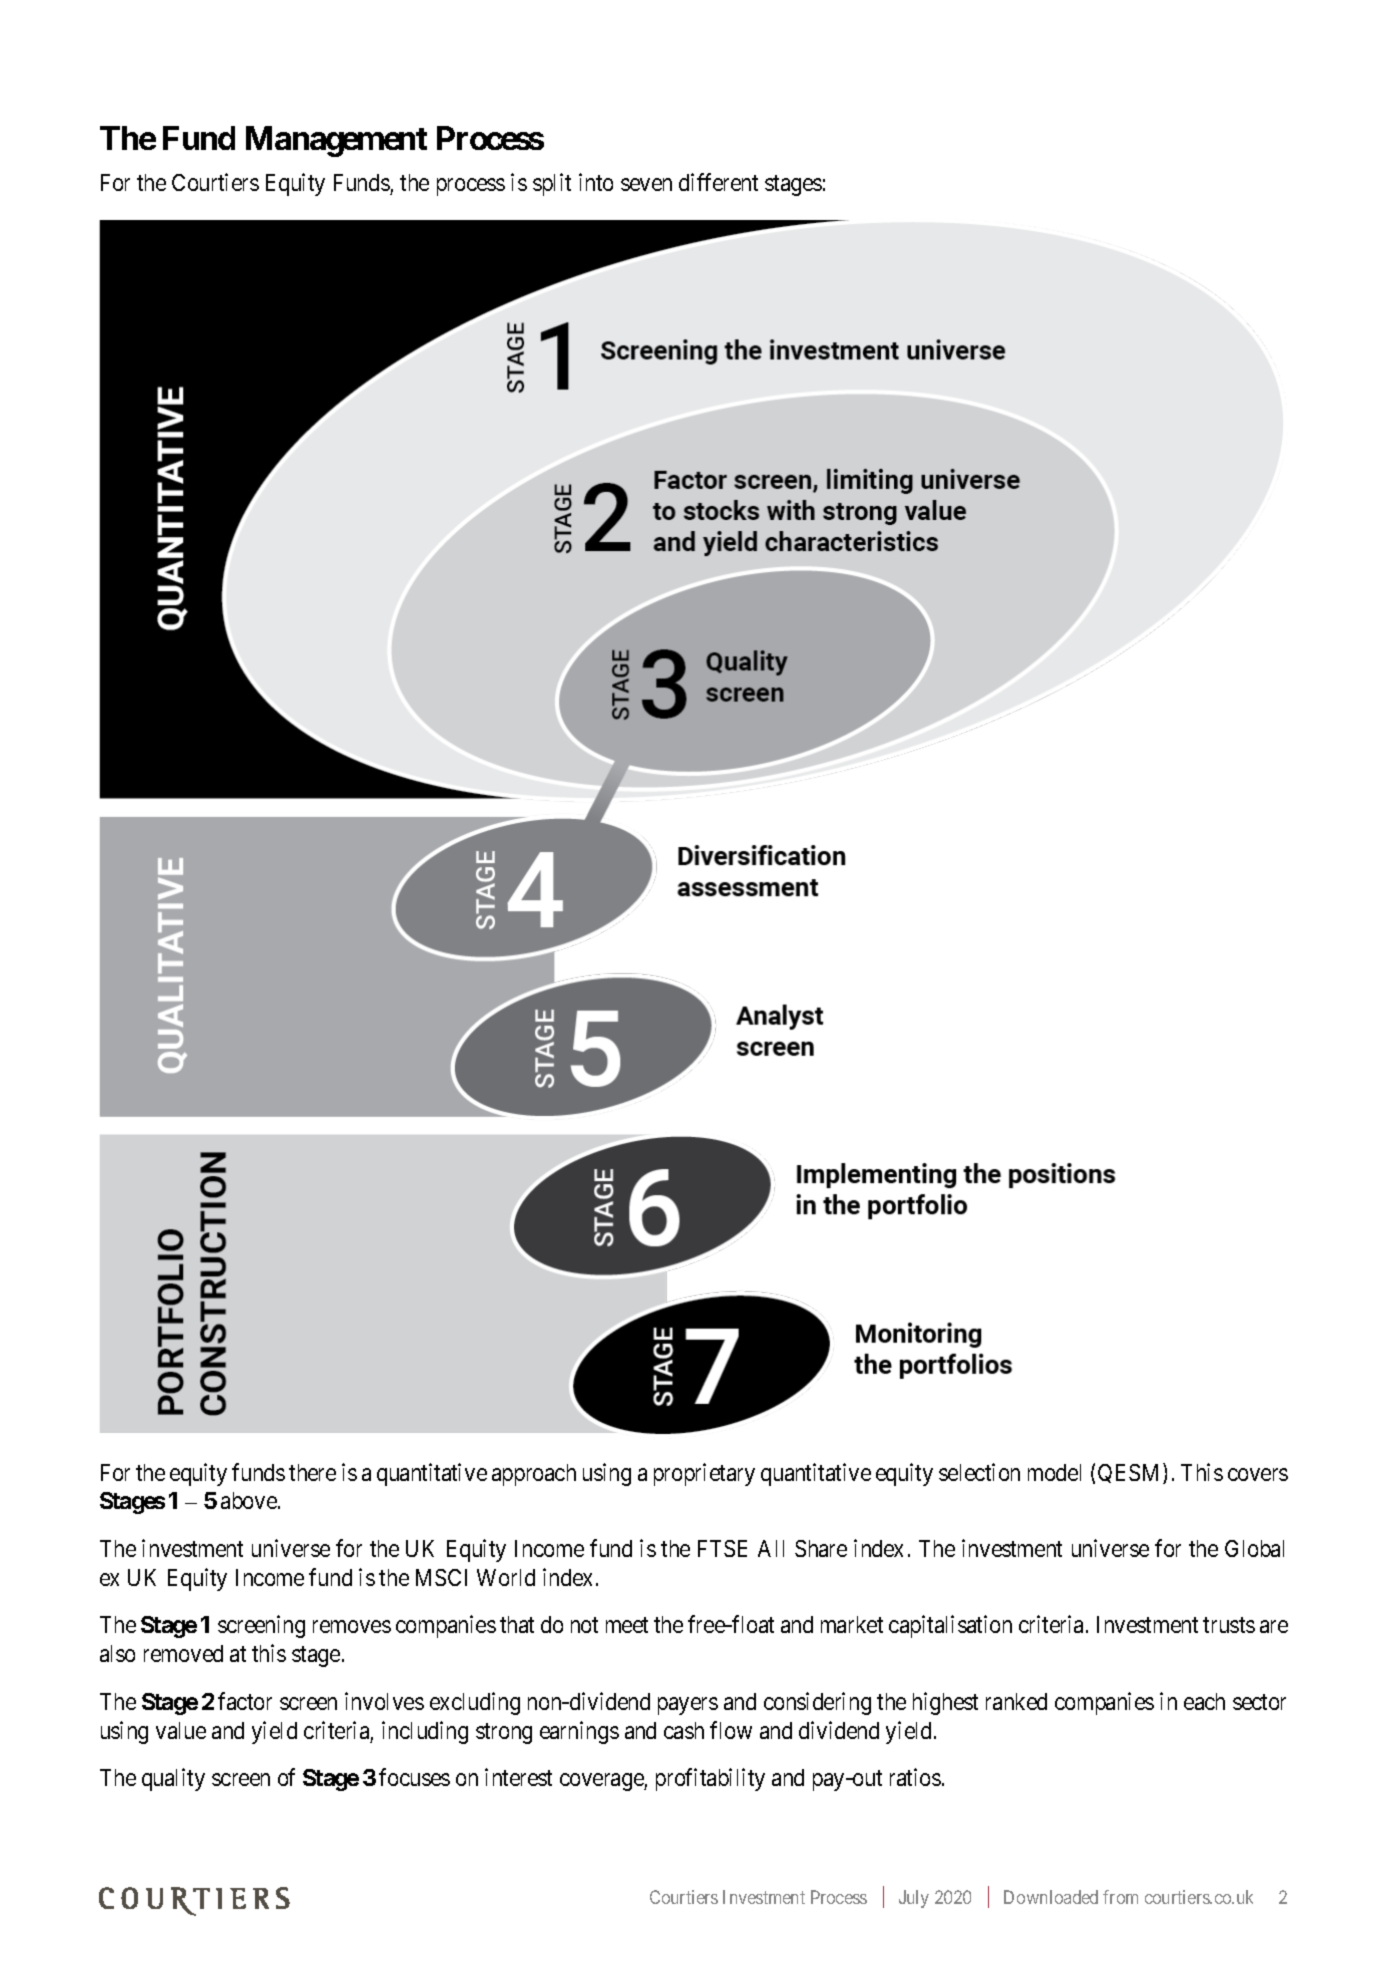 This screenshot has height=1962, width=1387. What do you see at coordinates (710, 1780) in the screenshot?
I see `profitability` at bounding box center [710, 1780].
